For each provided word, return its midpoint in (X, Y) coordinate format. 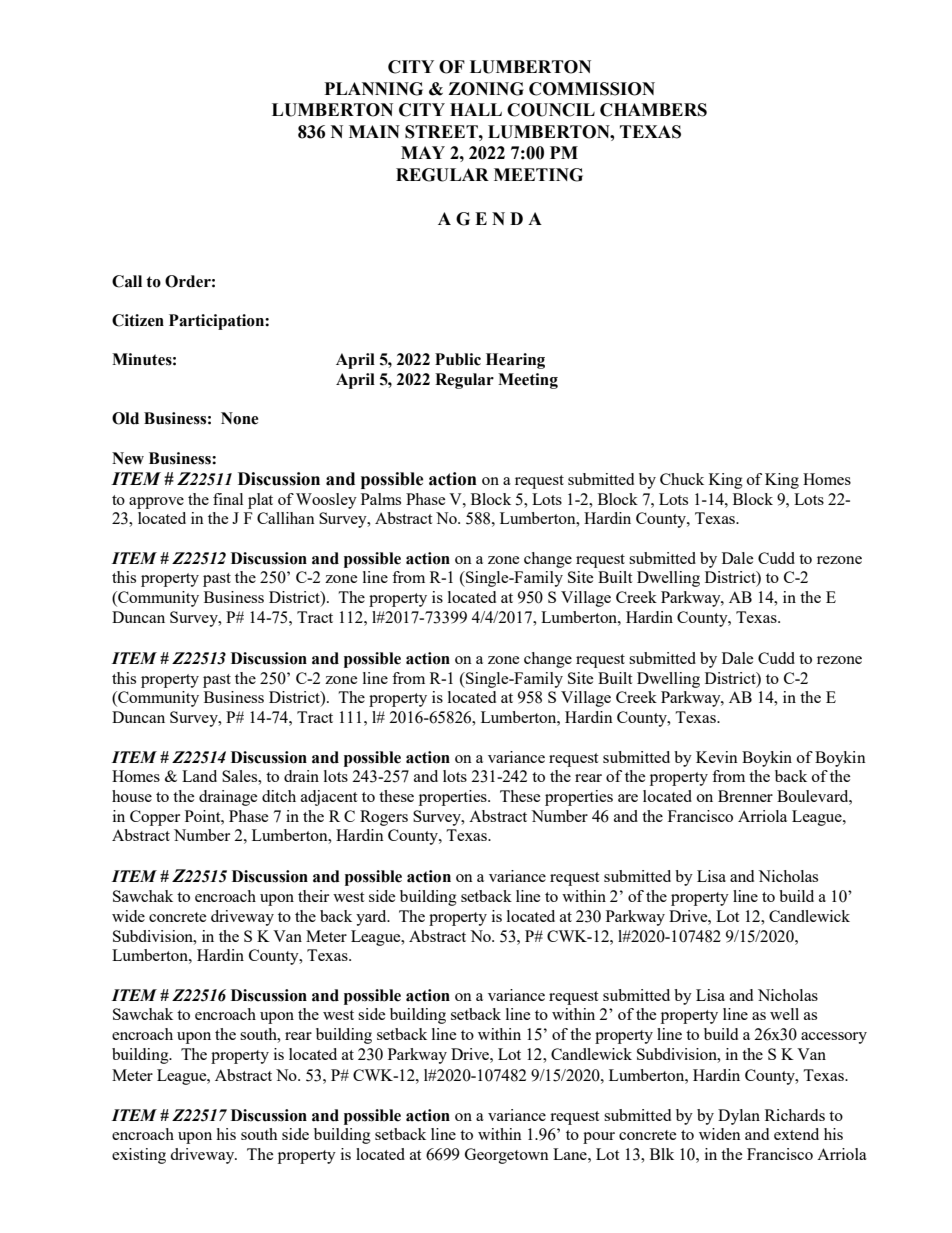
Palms (381, 499)
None (240, 418)
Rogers (384, 818)
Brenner (745, 796)
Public (458, 359)
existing (139, 1156)
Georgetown (507, 1156)
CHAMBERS (653, 110)
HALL (476, 109)
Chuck (682, 479)
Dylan (739, 1117)
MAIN (374, 131)
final (228, 499)
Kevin (717, 757)
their (313, 896)
